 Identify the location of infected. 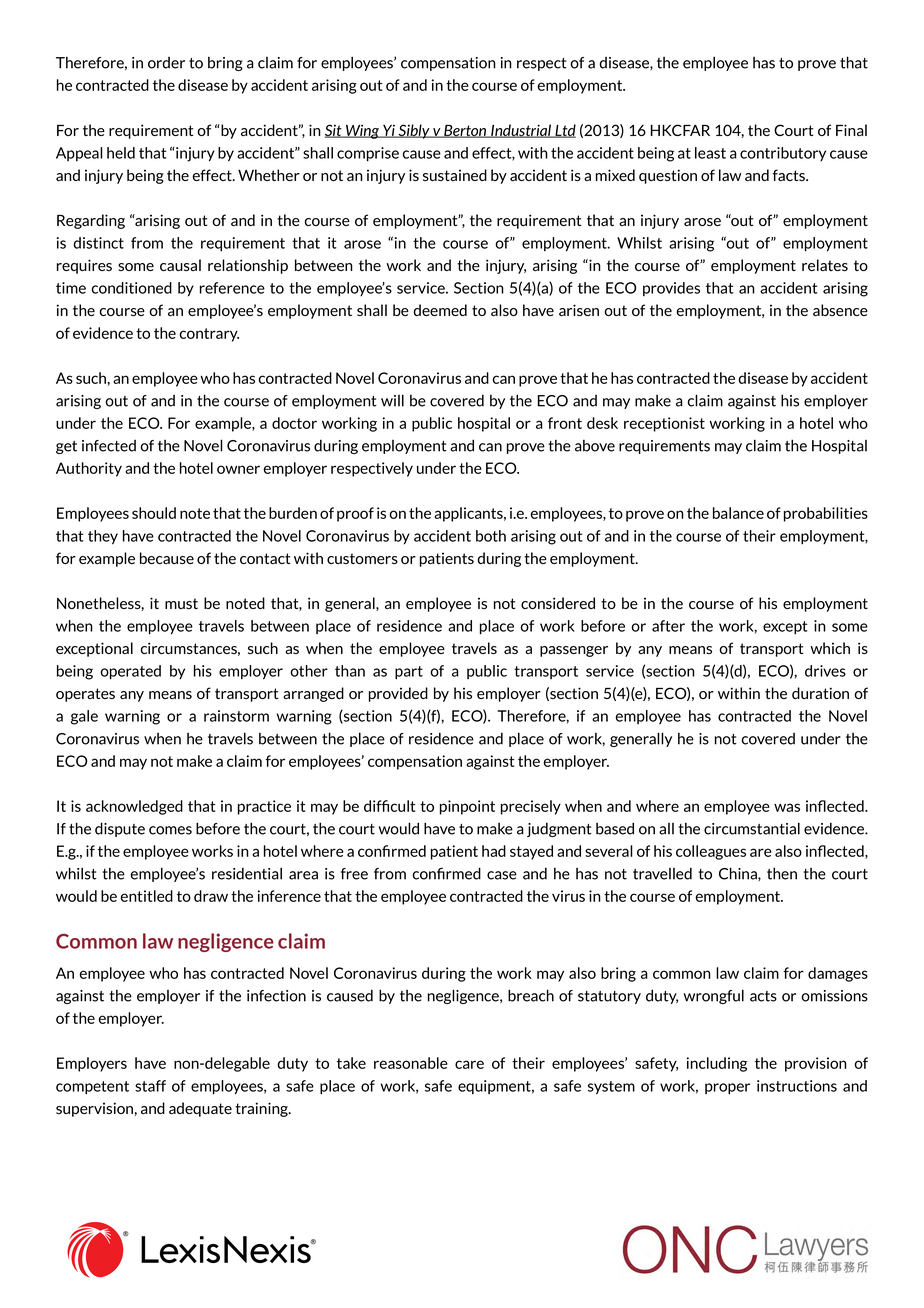
(109, 446).
